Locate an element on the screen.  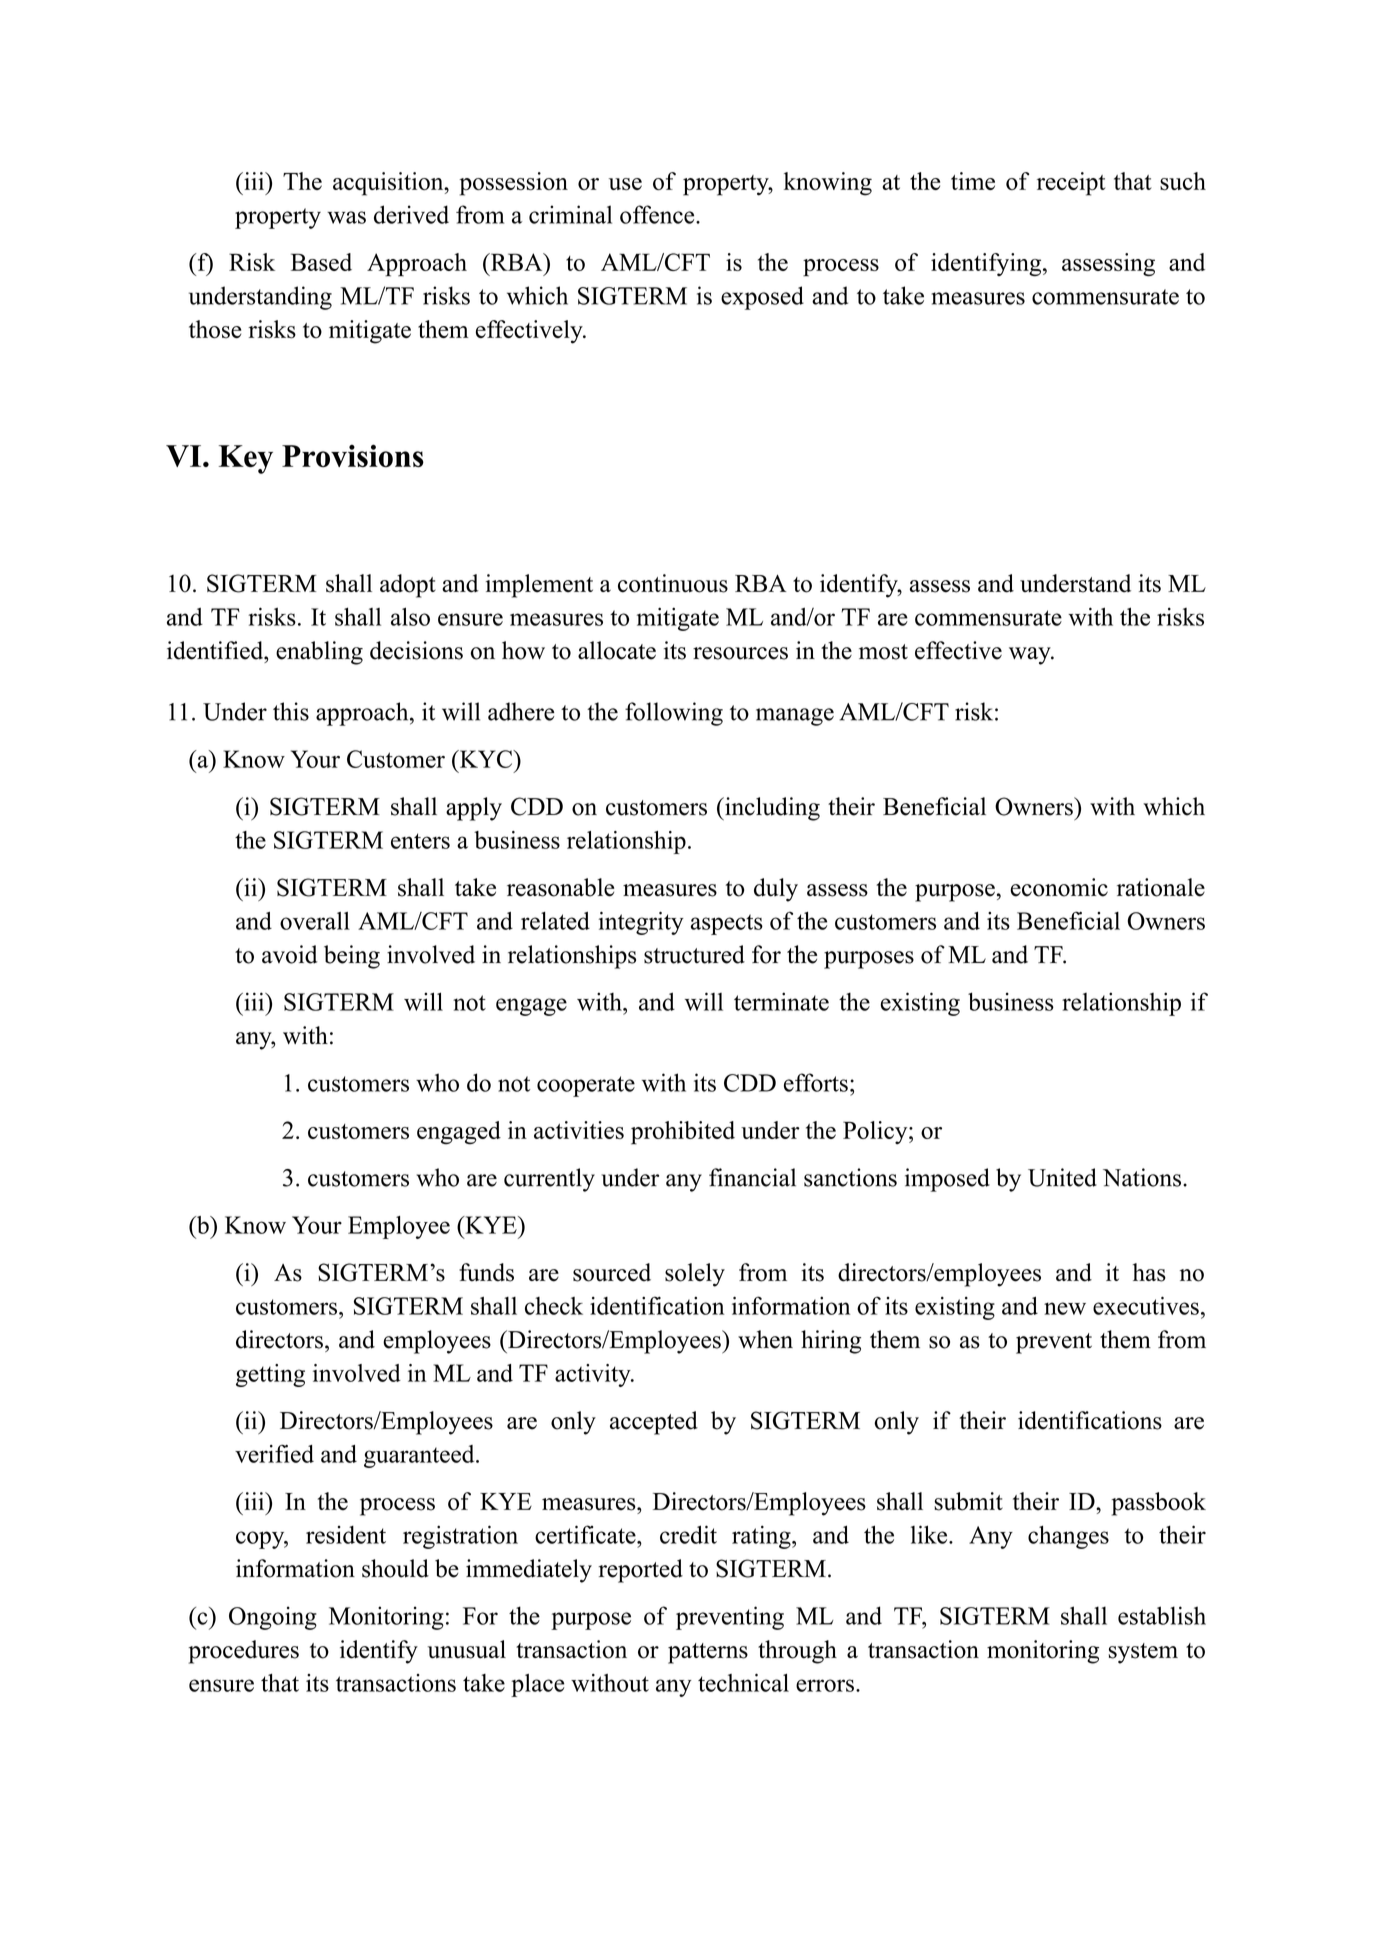
following is located at coordinates (674, 714).
